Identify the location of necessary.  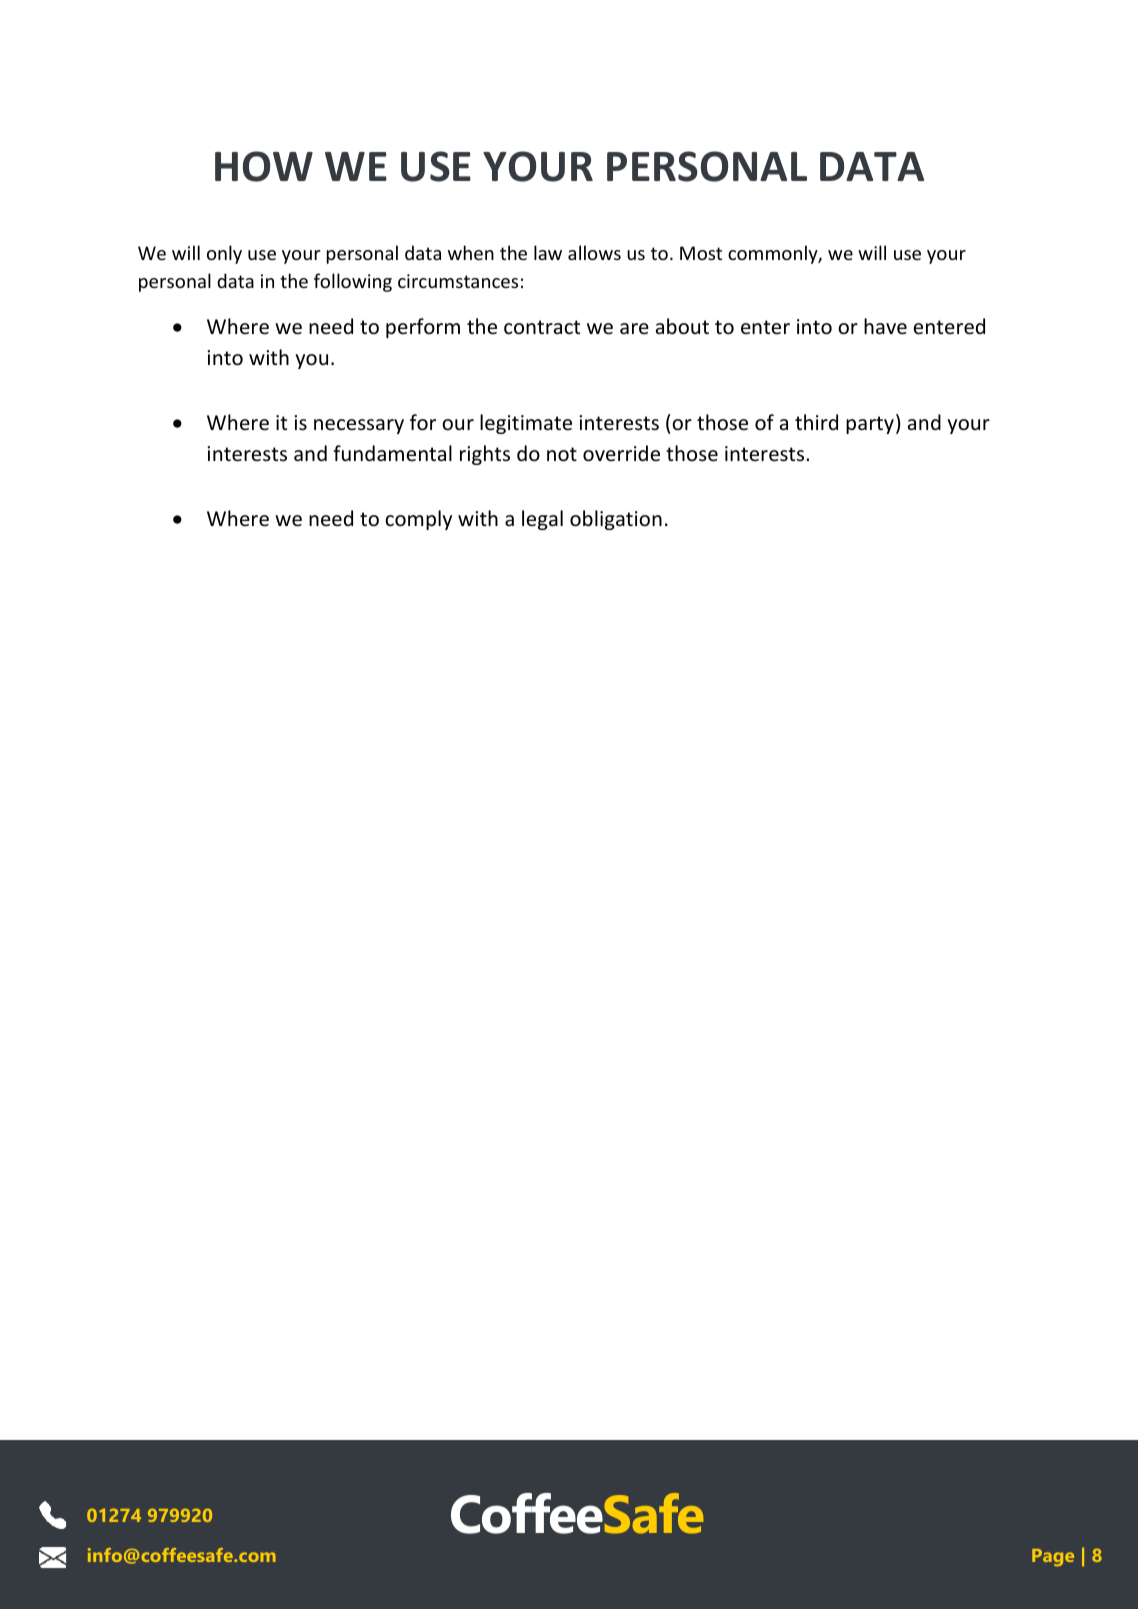
(359, 426).
